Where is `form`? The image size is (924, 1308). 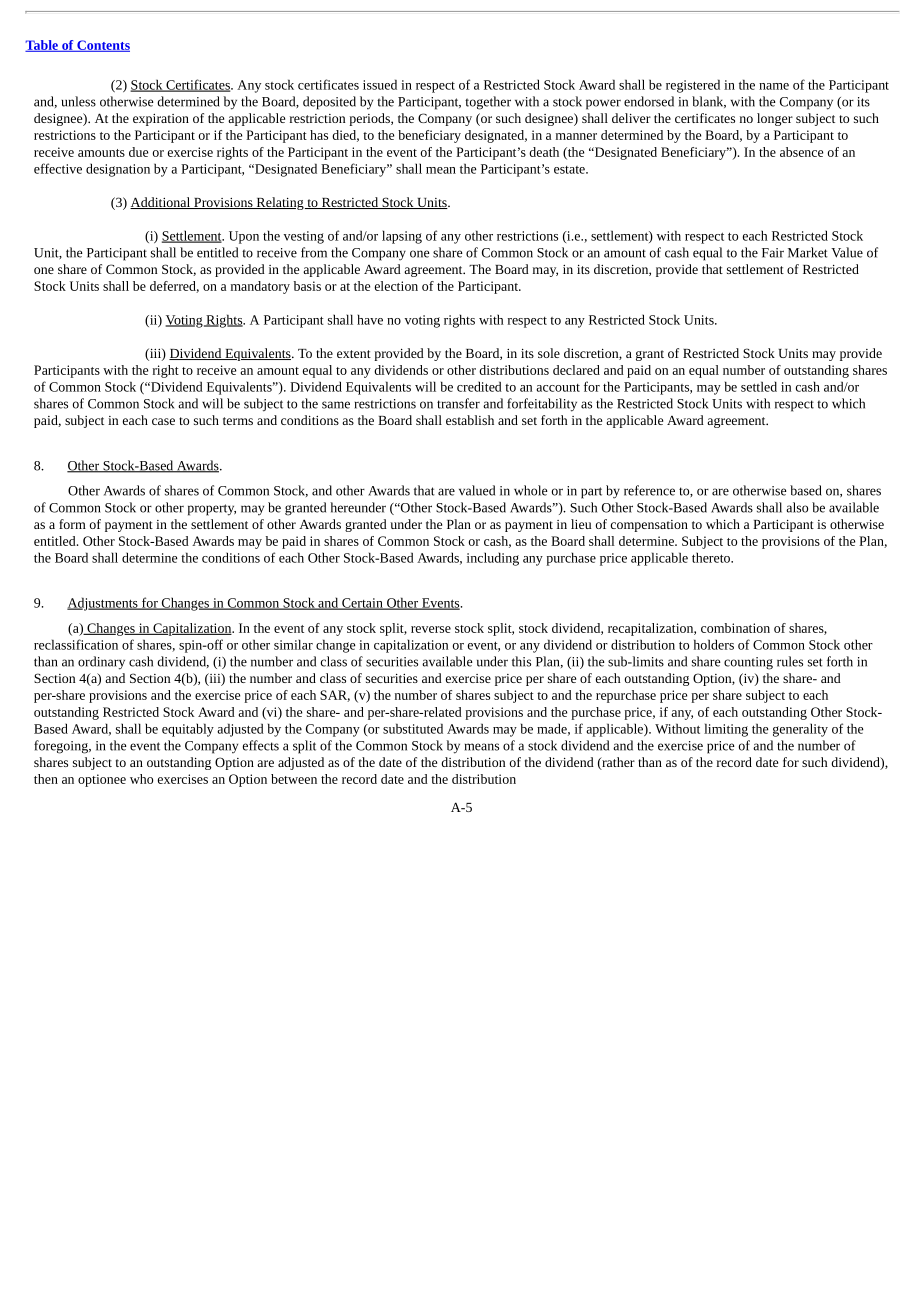
form is located at coordinates (72, 524).
